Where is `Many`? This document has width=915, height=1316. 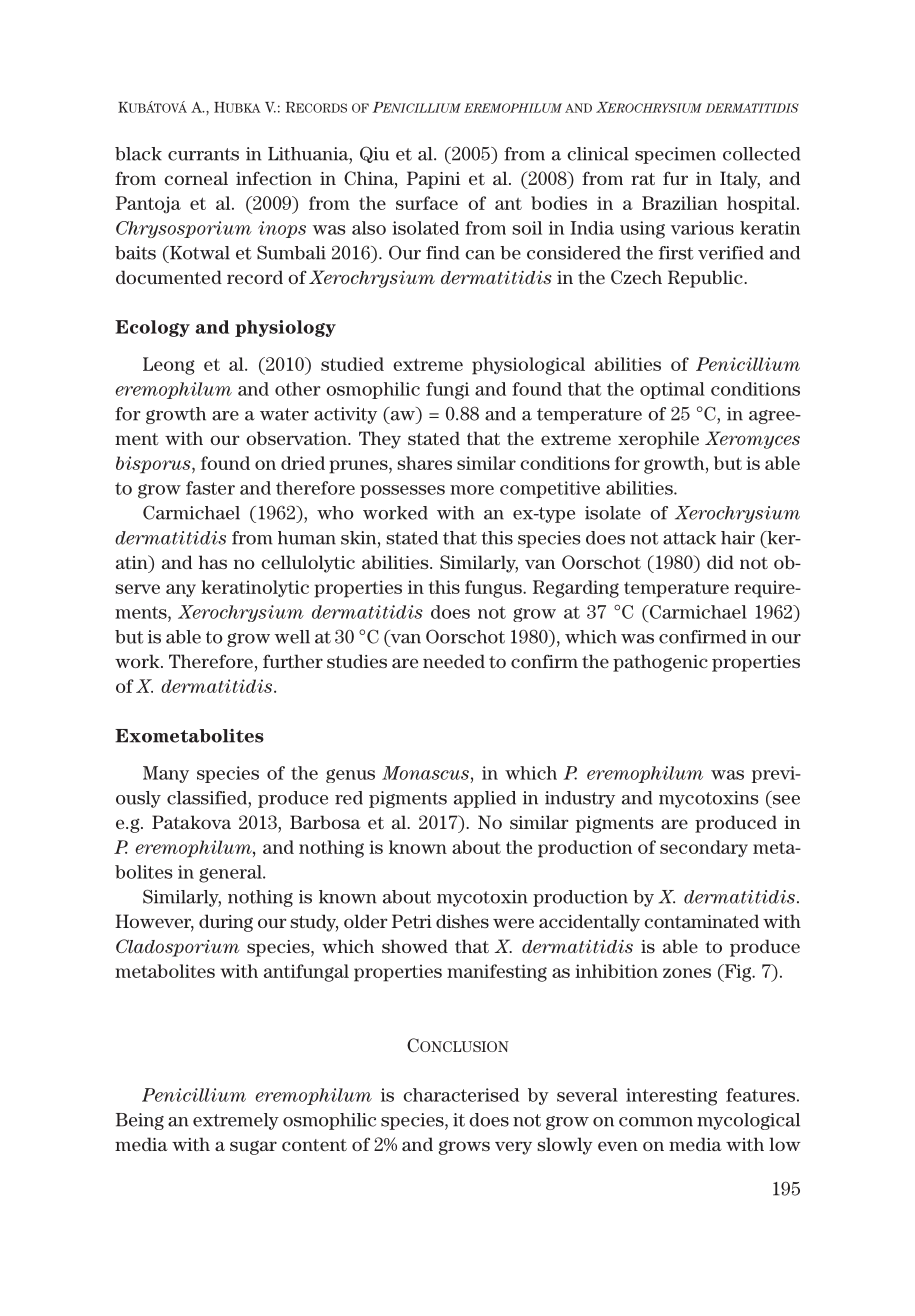 Many is located at coordinates (166, 774).
